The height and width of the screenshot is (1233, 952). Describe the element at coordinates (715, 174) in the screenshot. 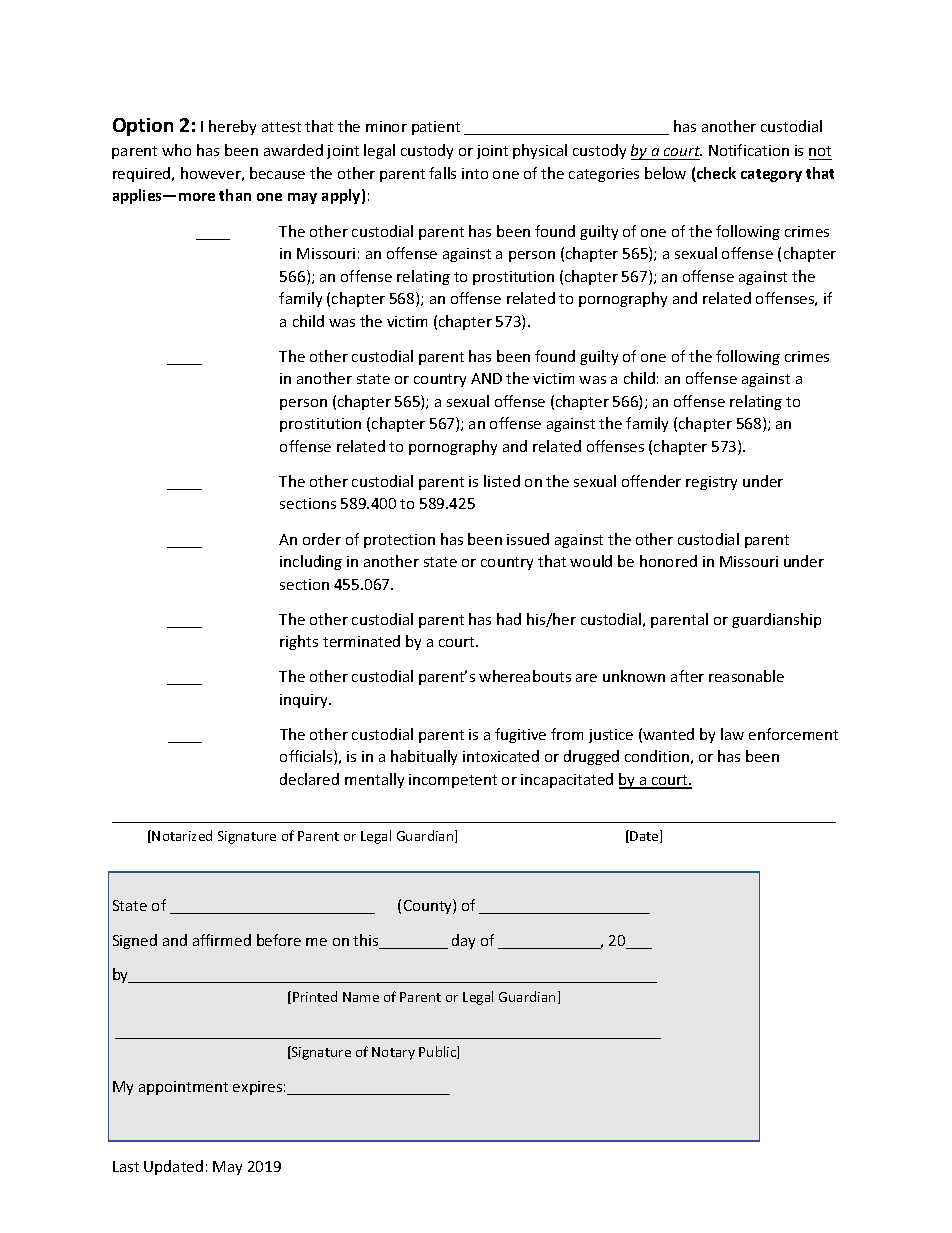

I see `check` at that location.
